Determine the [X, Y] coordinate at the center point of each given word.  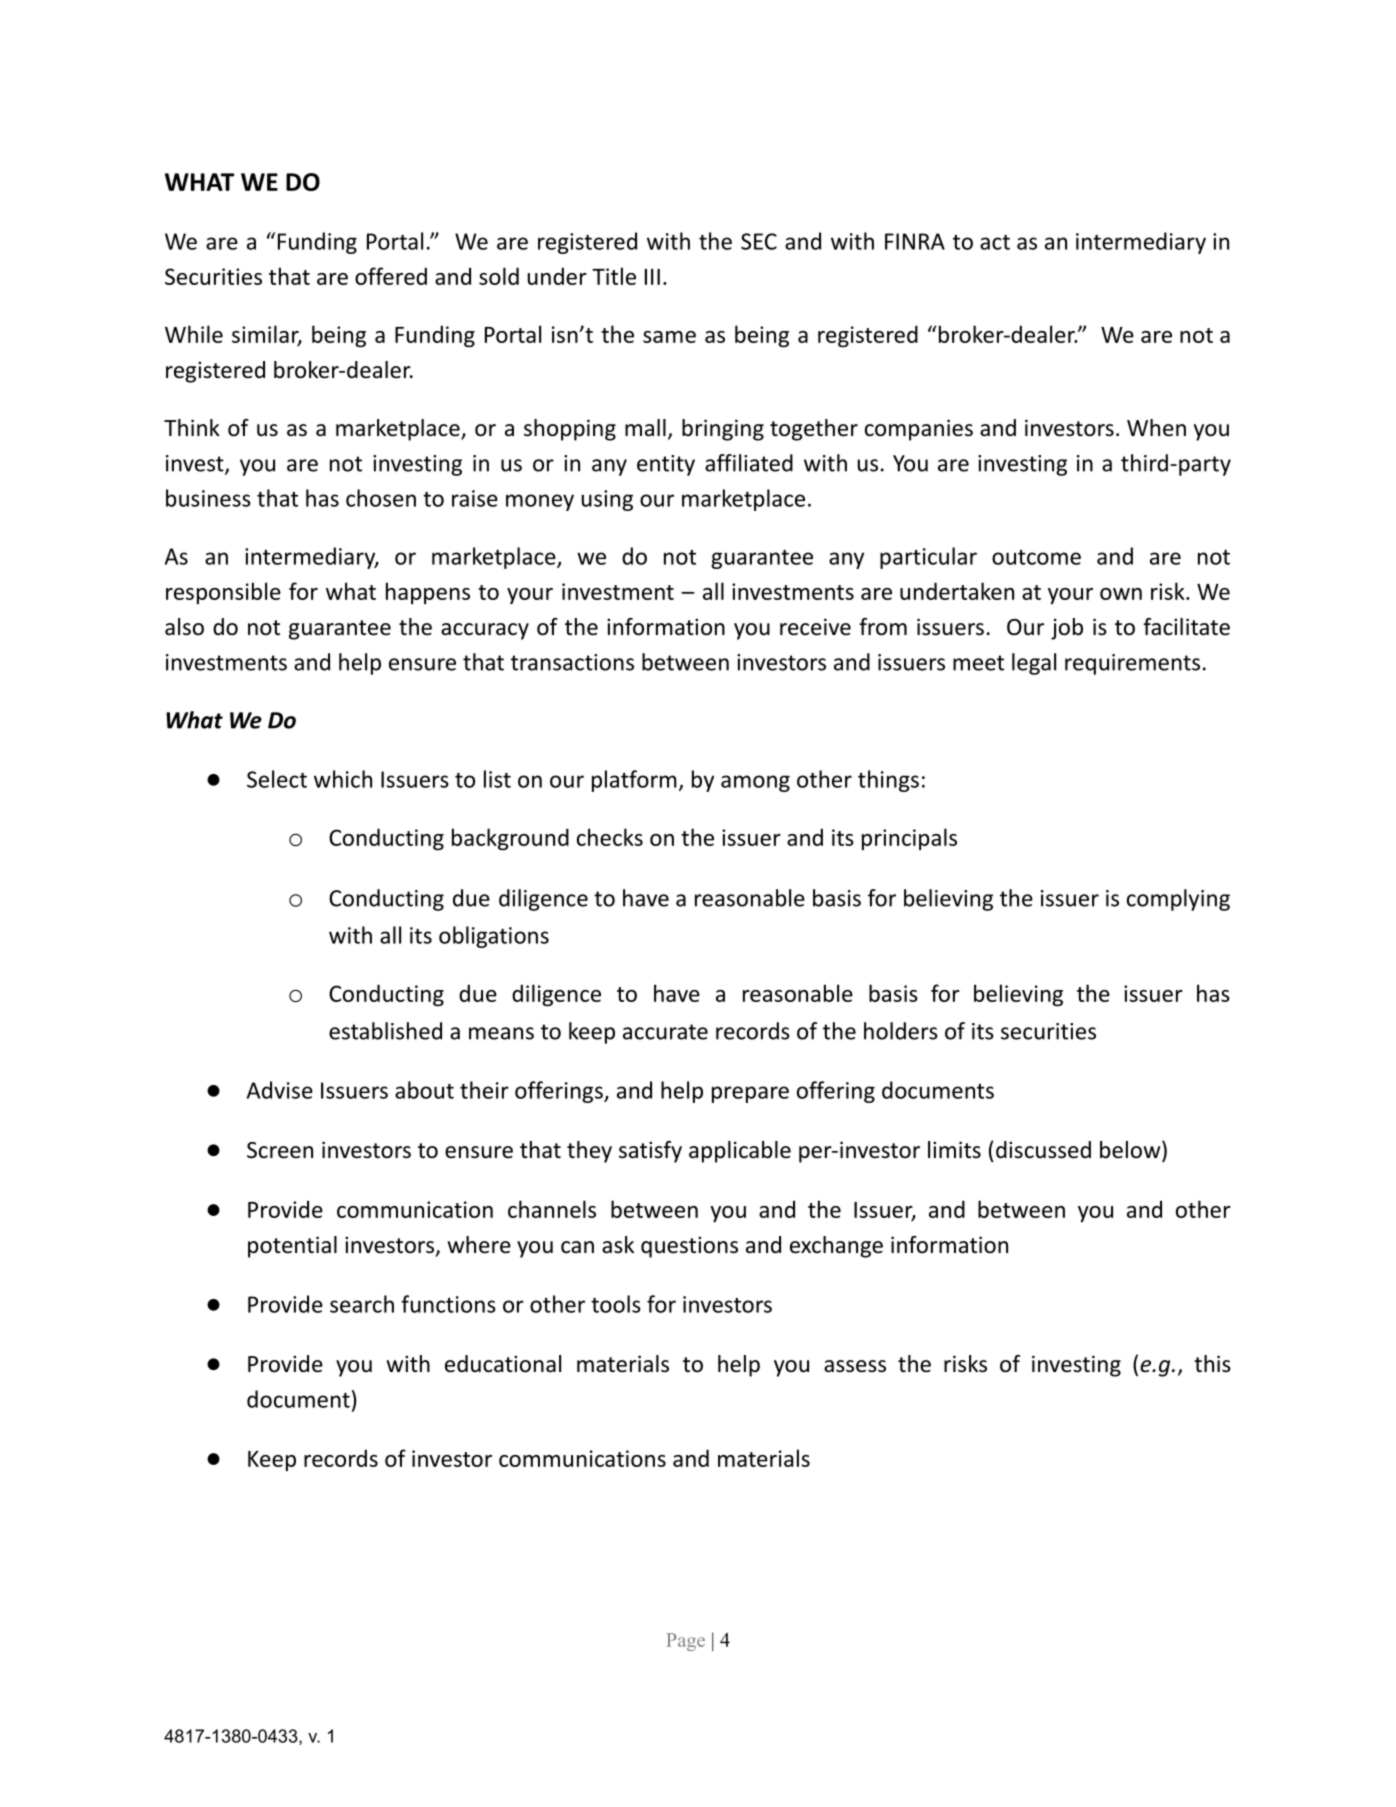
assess [855, 1366]
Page [686, 1642]
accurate [665, 1032]
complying [1178, 900]
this [1212, 1364]
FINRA [915, 241]
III [652, 277]
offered [391, 276]
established [385, 1031]
